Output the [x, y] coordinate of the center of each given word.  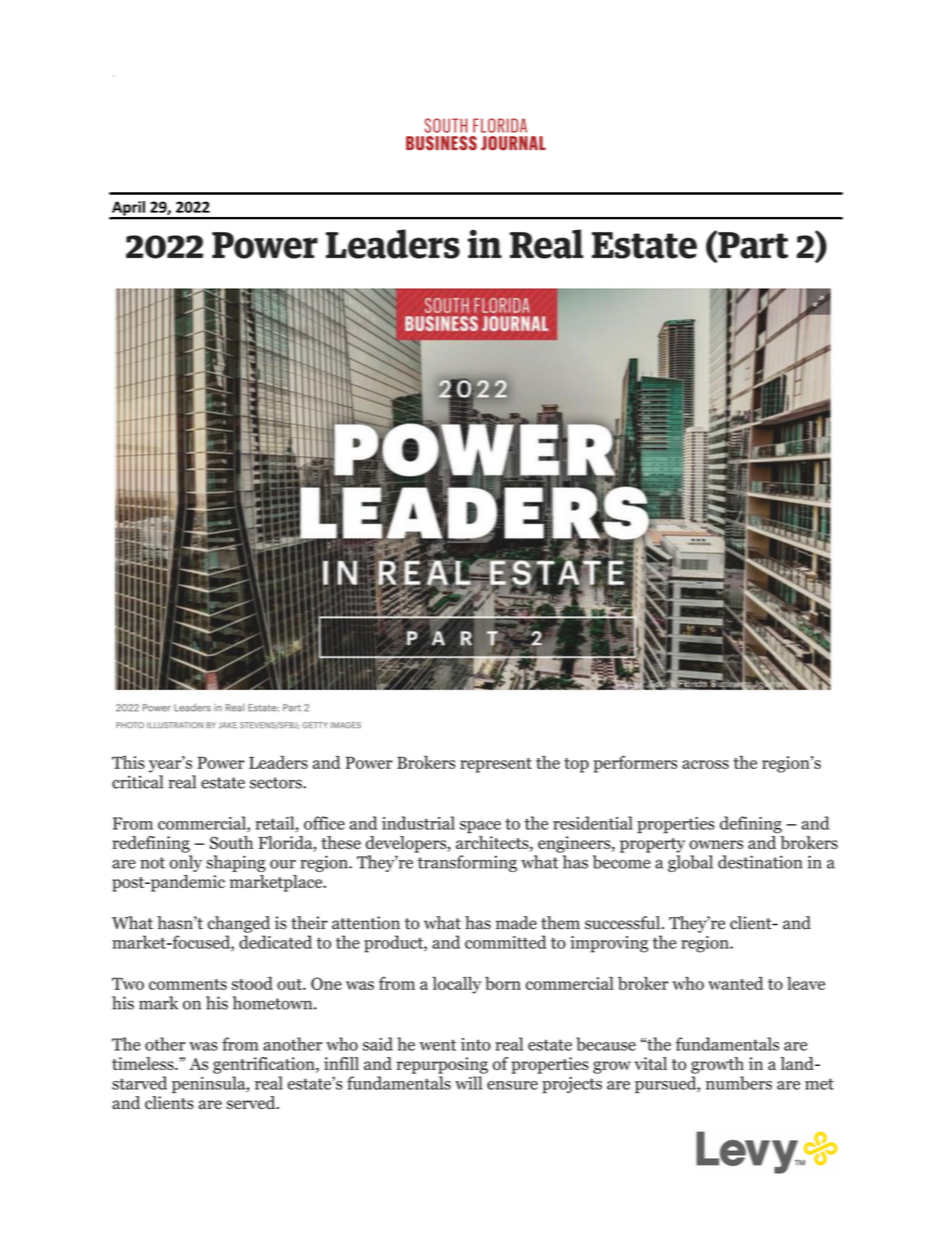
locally [456, 985]
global [690, 863]
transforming [467, 863]
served [252, 1103]
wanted [735, 983]
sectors [277, 783]
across [705, 764]
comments [188, 984]
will [468, 1083]
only [186, 863]
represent [496, 765]
